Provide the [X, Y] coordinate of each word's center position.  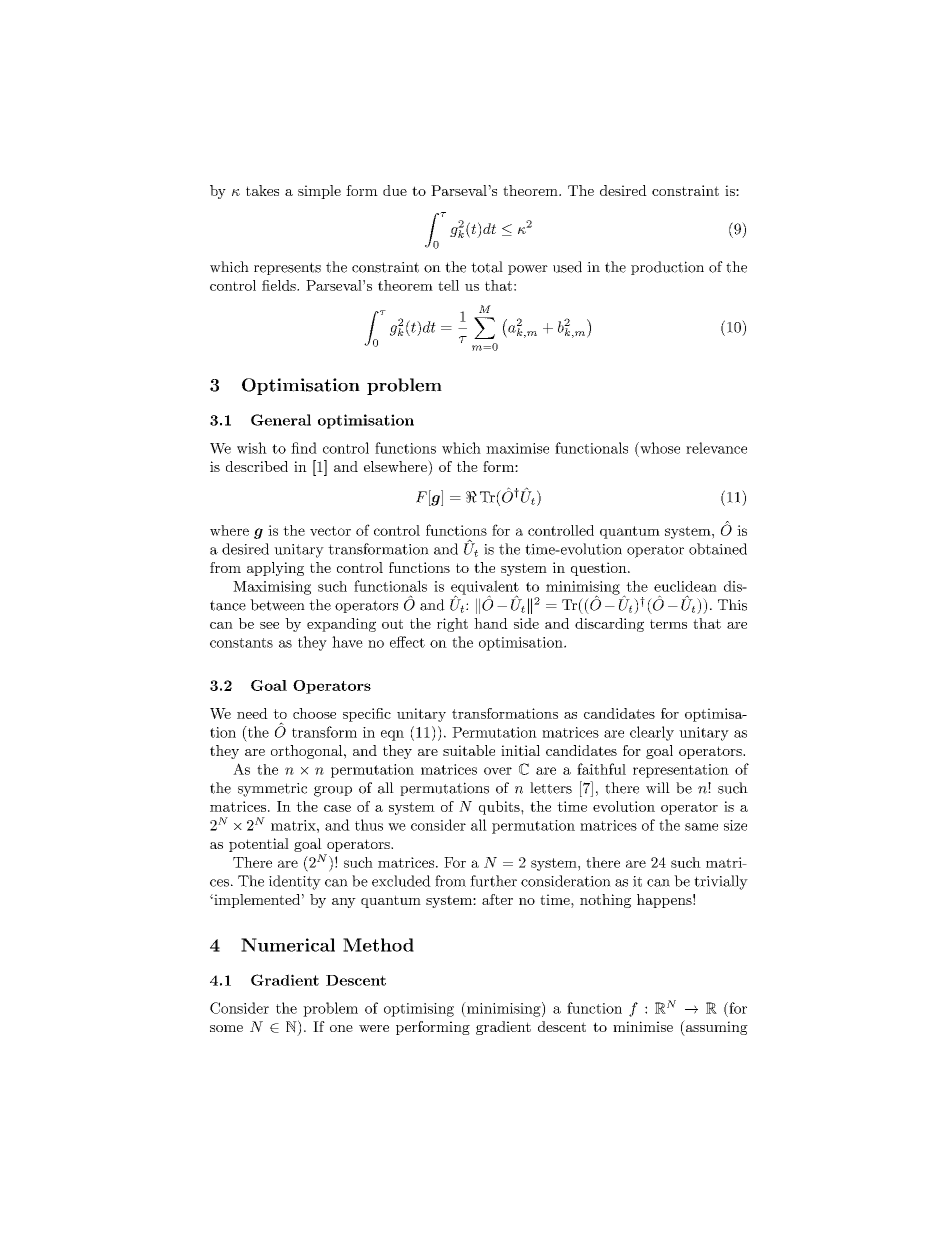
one [341, 1028]
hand [491, 623]
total [487, 267]
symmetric [272, 790]
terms [668, 624]
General [281, 420]
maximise [517, 448]
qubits [500, 808]
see [269, 625]
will [658, 788]
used [567, 267]
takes [262, 190]
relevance [716, 448]
